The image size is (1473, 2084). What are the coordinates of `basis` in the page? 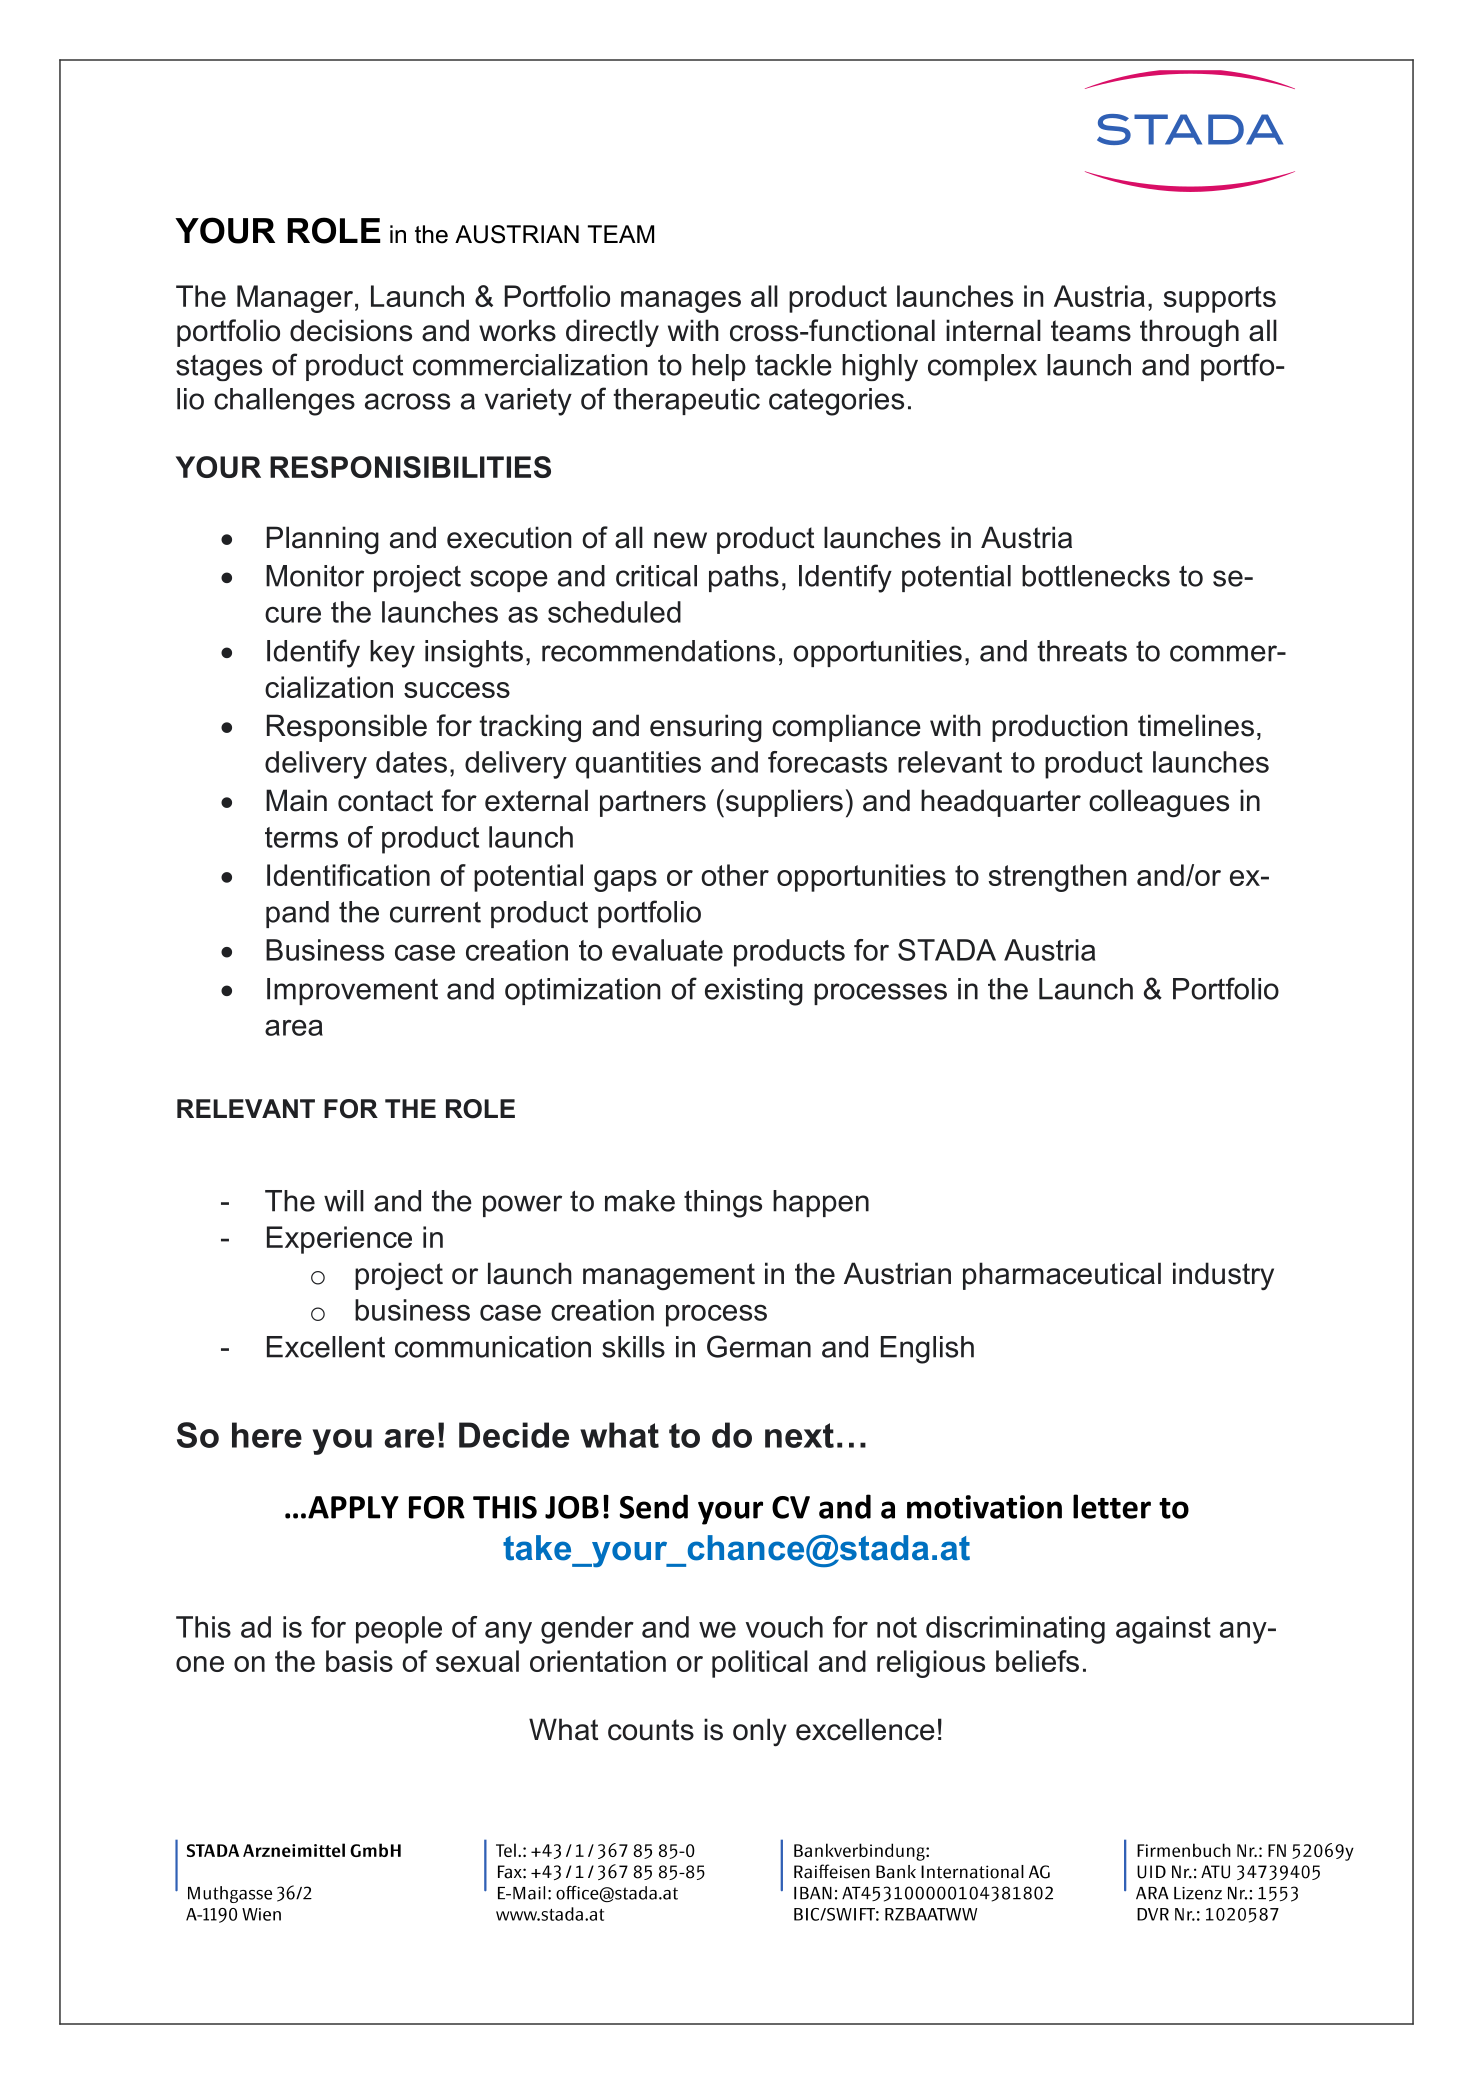 It's located at (359, 1661).
